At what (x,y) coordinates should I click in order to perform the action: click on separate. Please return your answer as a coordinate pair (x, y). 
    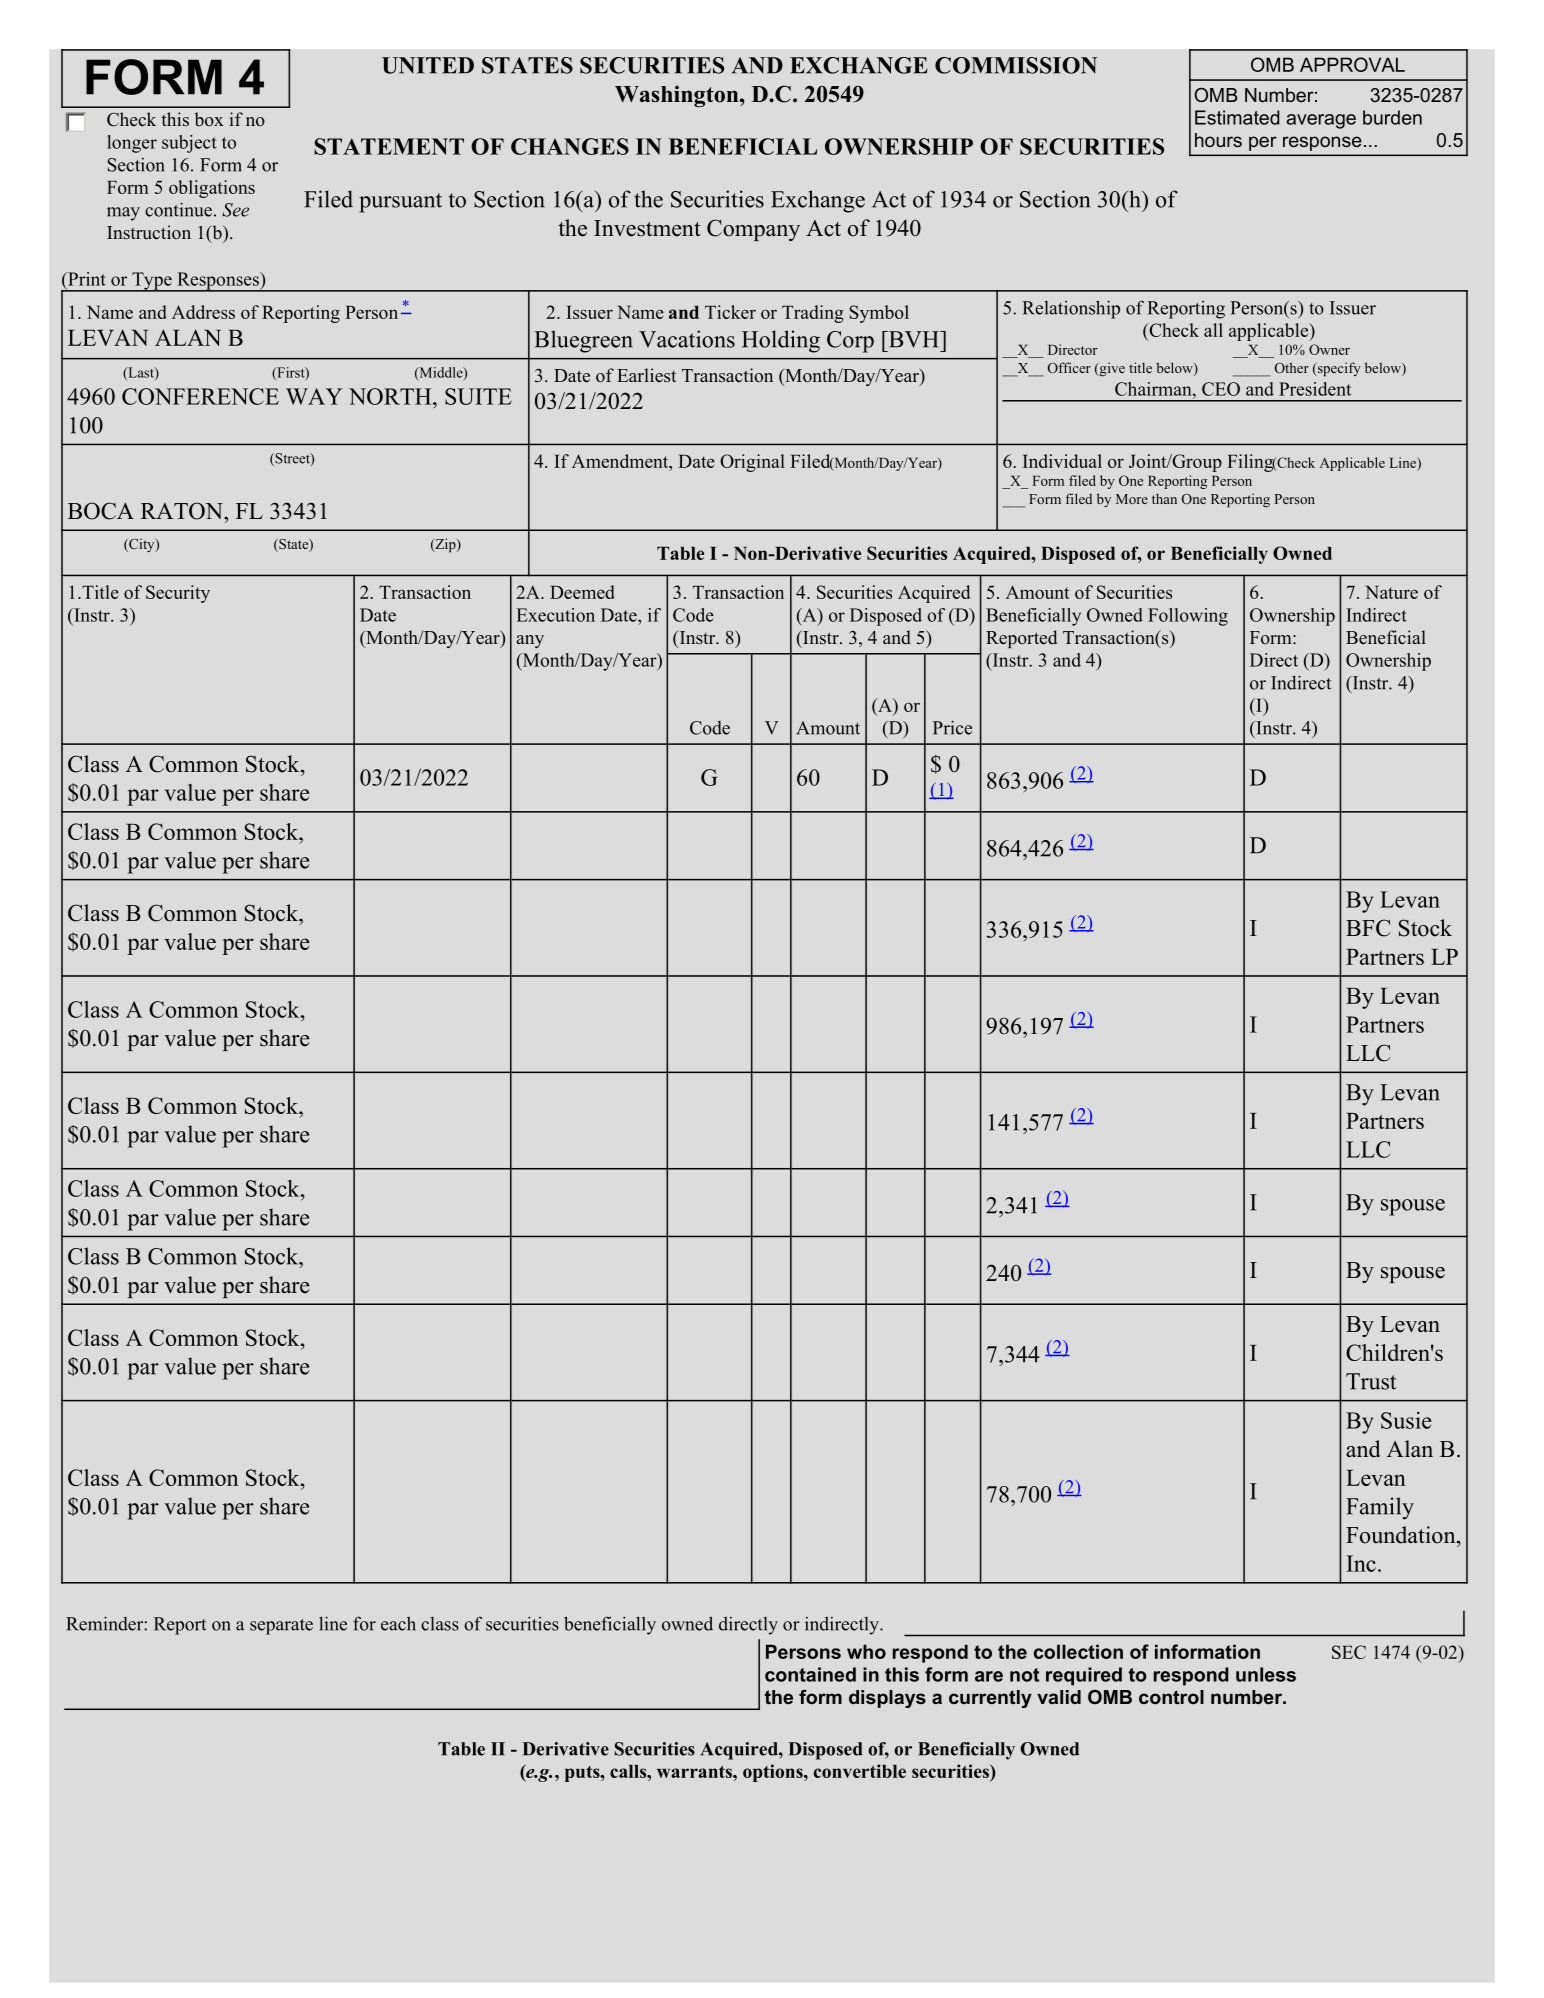
    Looking at the image, I should click on (281, 1627).
